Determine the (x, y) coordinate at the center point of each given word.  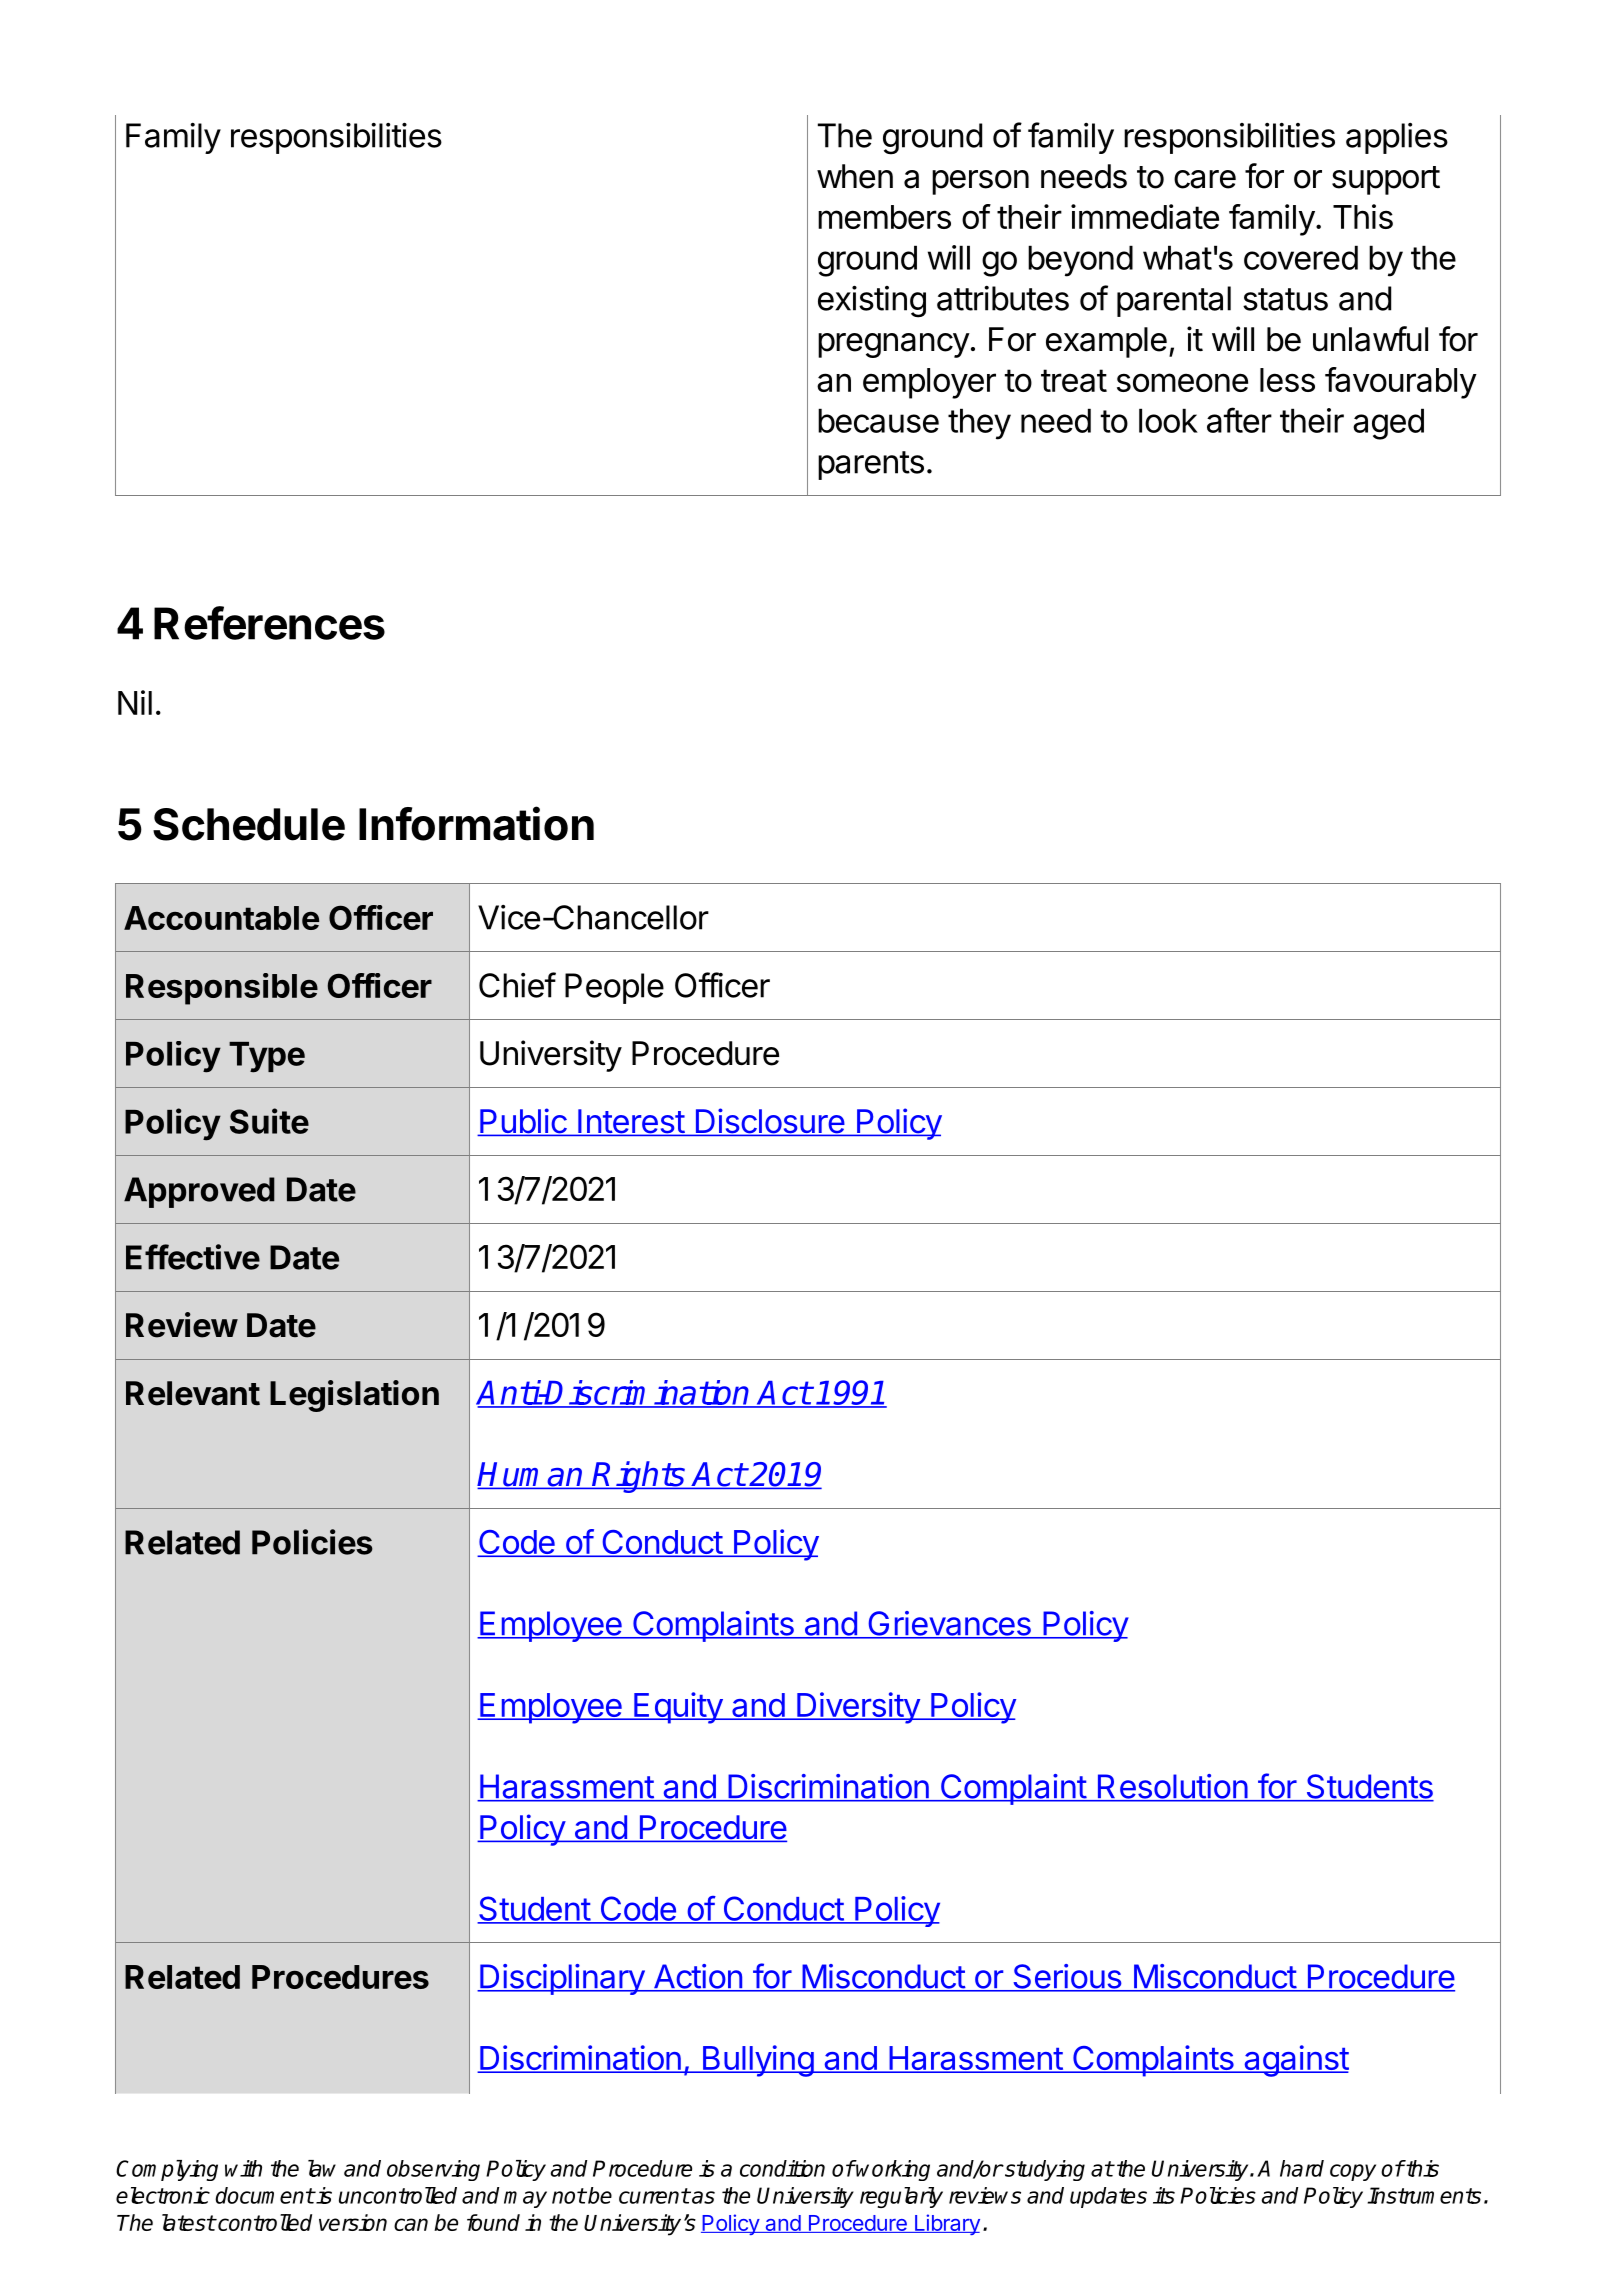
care (1205, 179)
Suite (269, 1121)
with (243, 2168)
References (269, 623)
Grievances (949, 1624)
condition (782, 2168)
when (855, 176)
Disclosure (769, 1122)
